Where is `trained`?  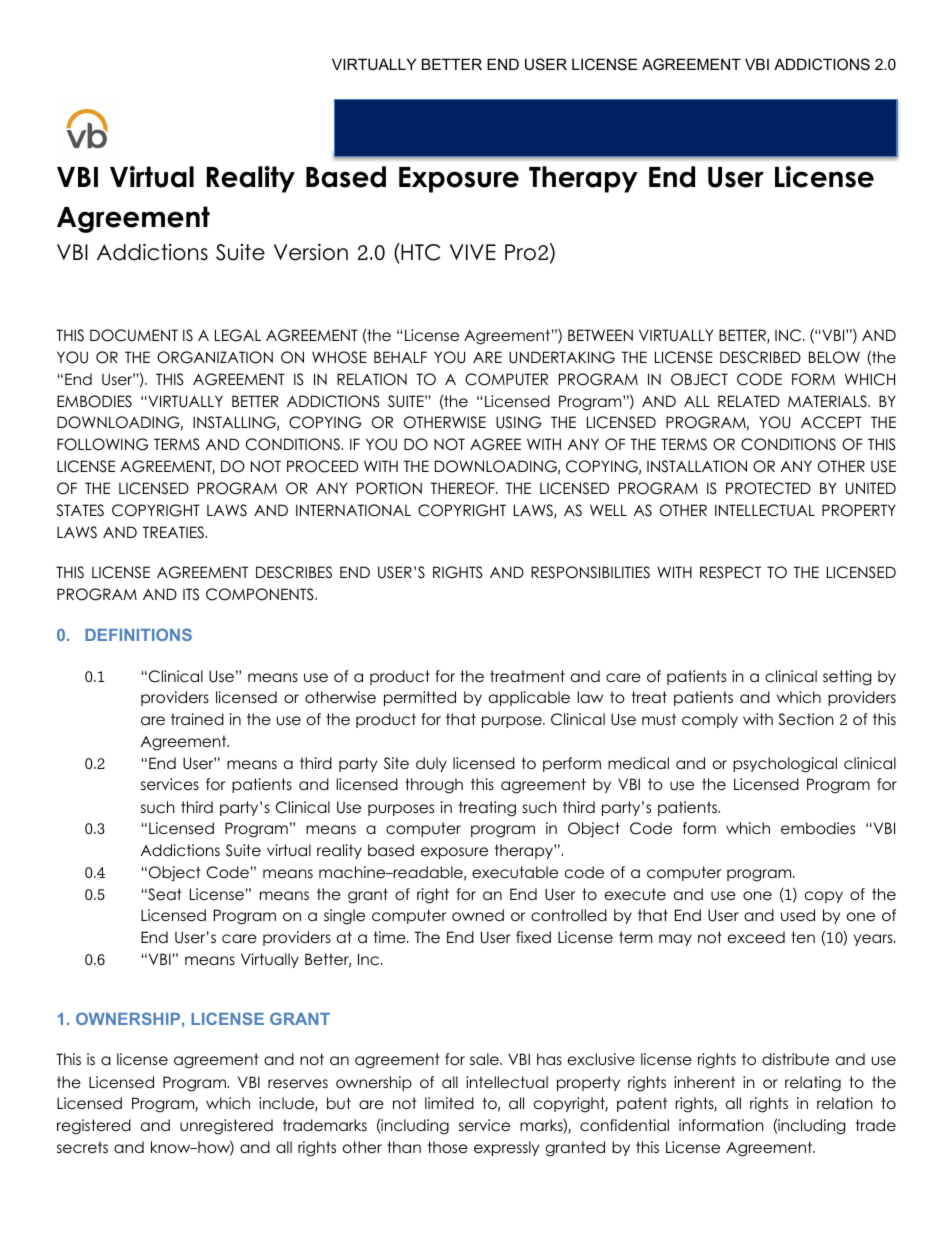
trained is located at coordinates (197, 719).
